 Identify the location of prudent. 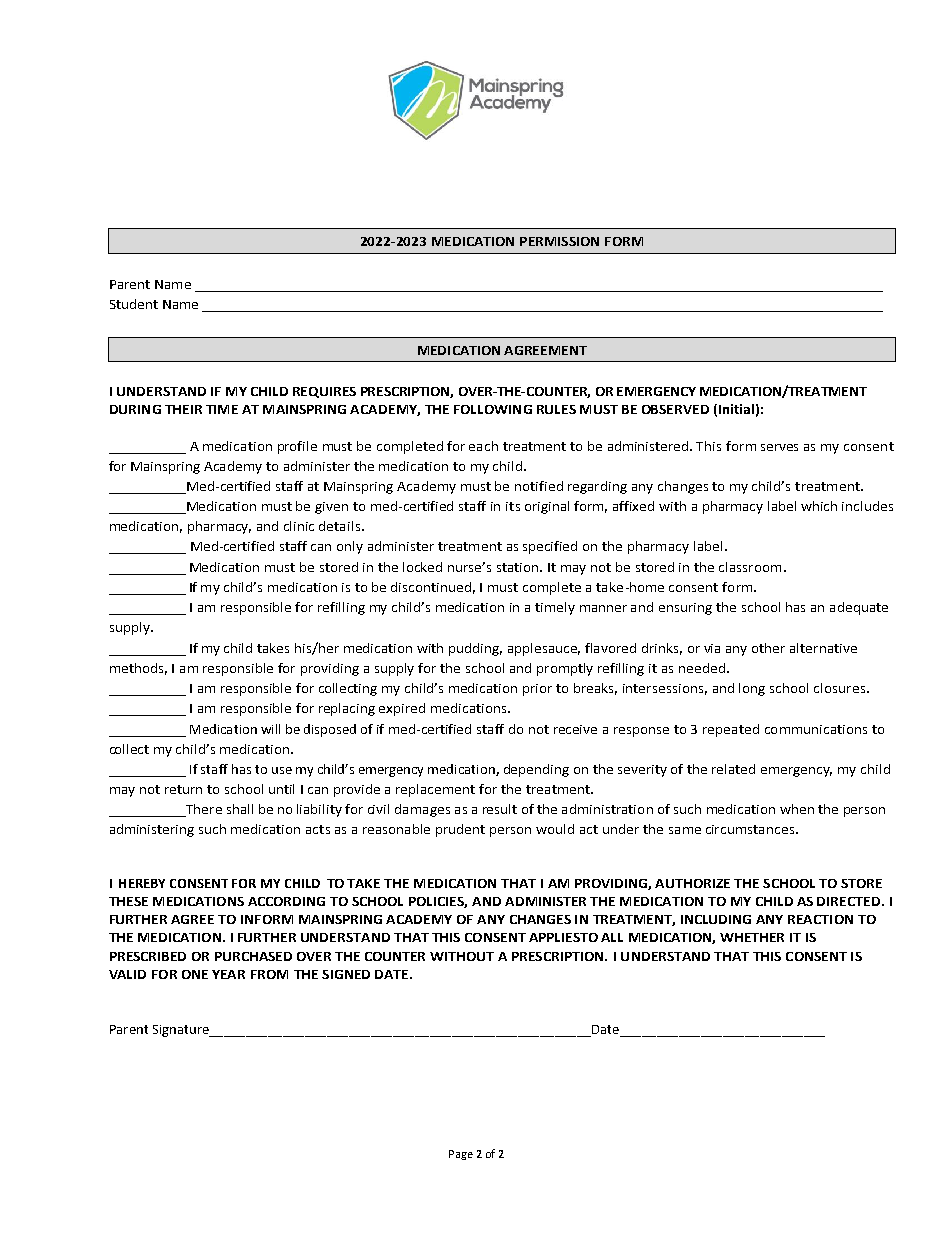
(460, 830).
